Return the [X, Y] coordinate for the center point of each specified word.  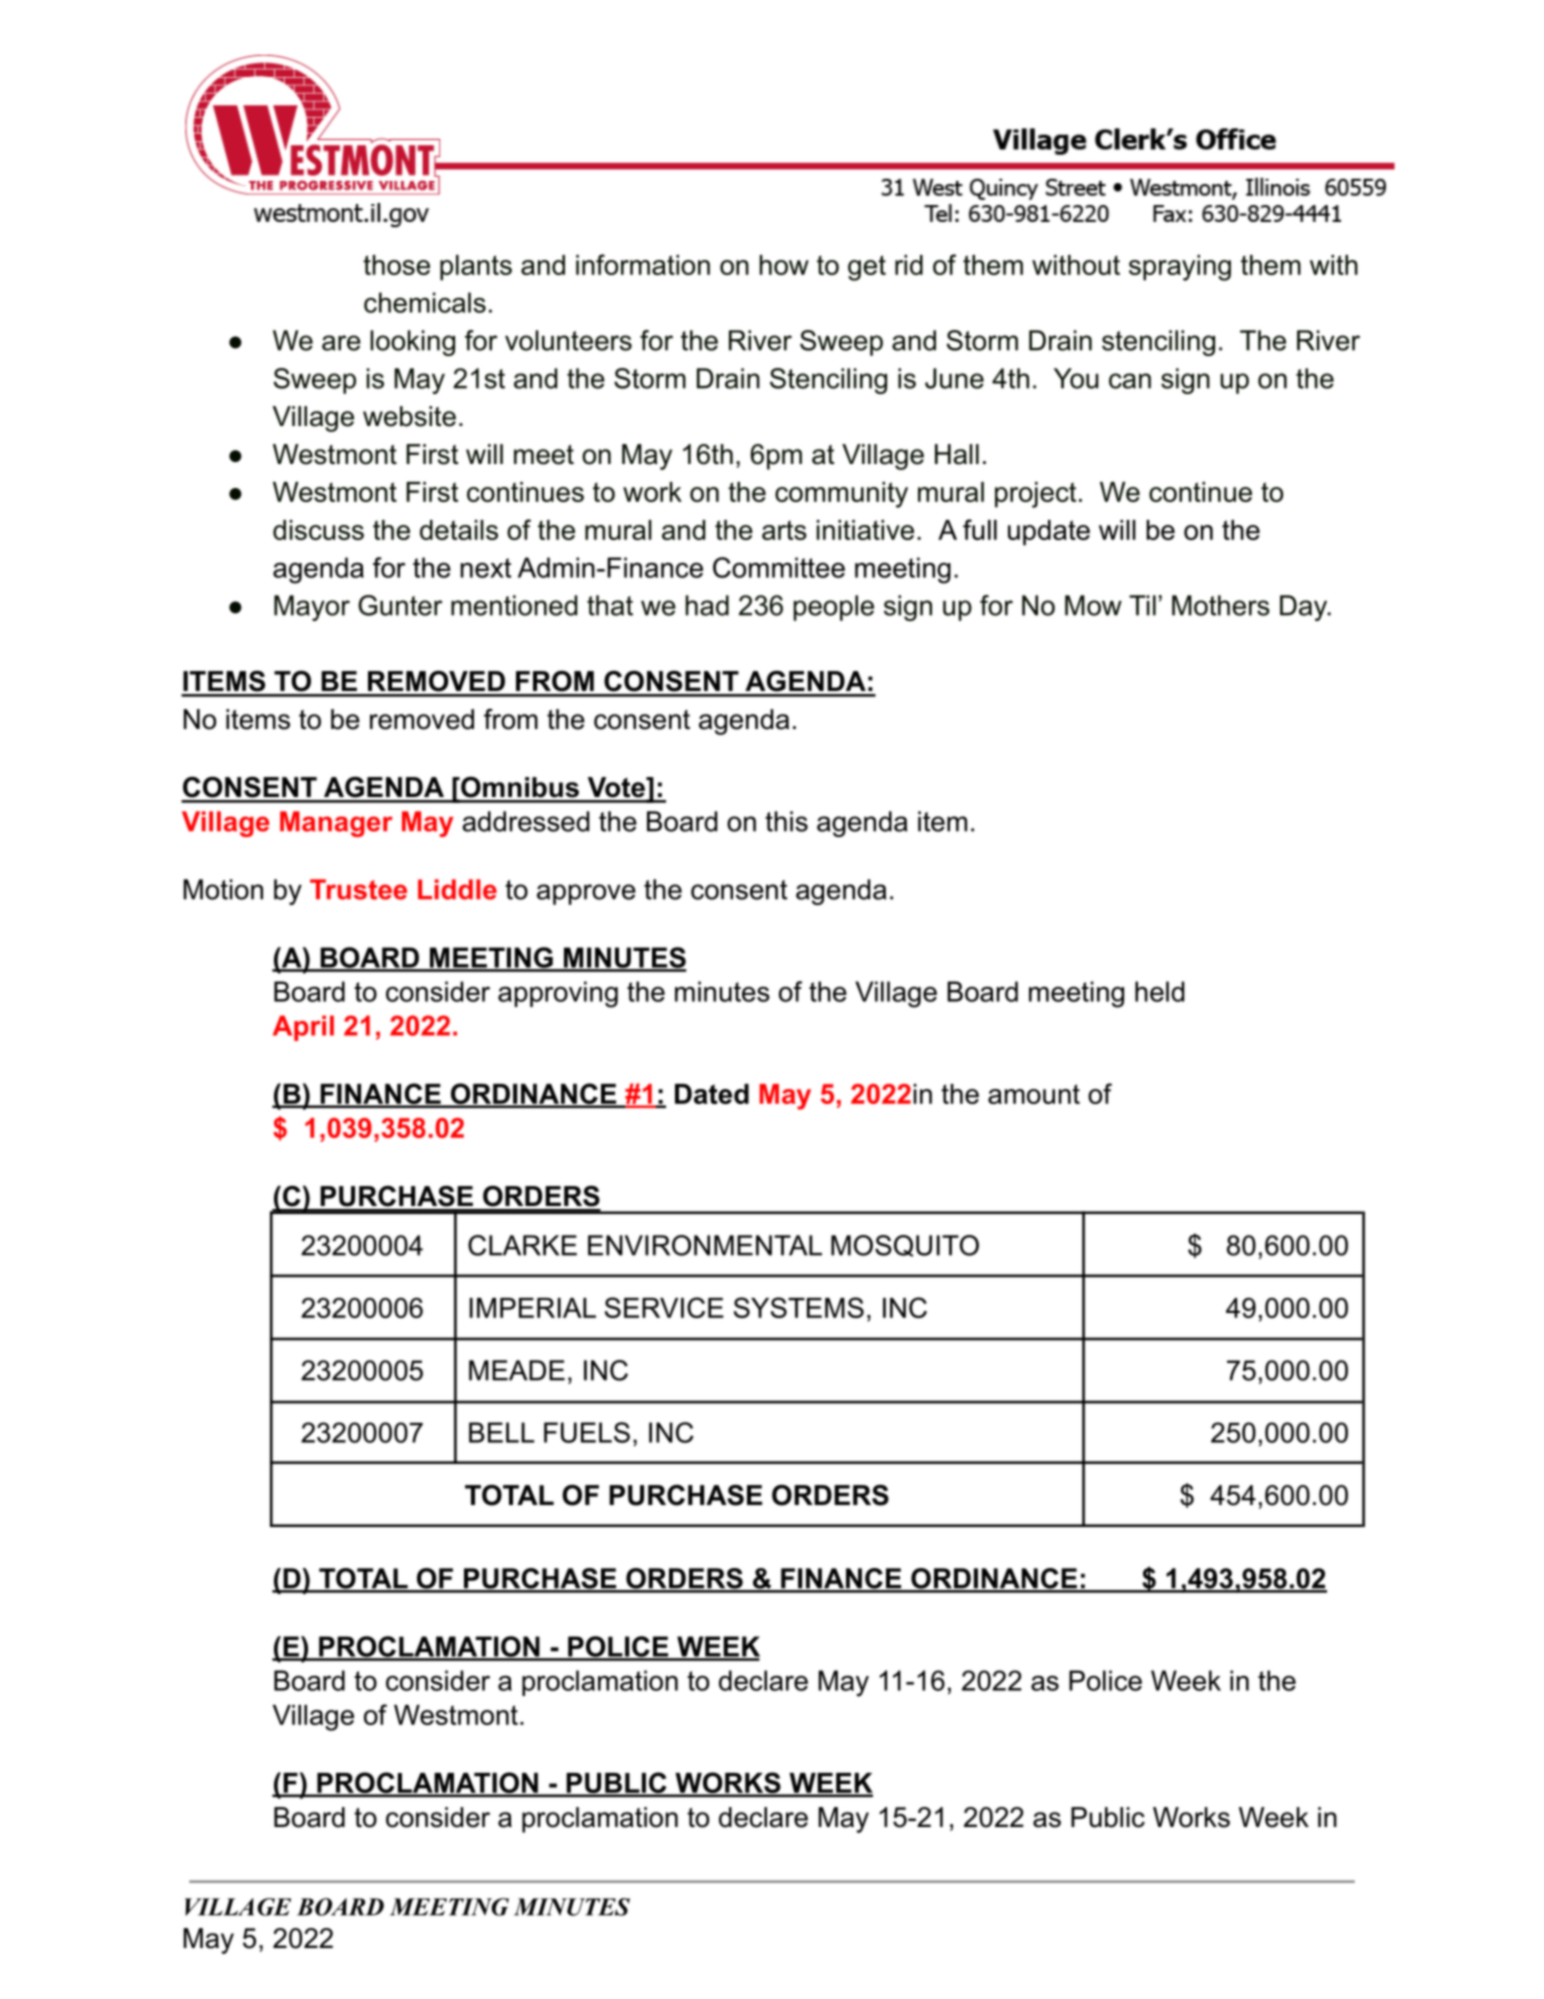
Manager [336, 824]
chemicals [425, 302]
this [786, 821]
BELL [501, 1432]
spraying [1180, 268]
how [784, 265]
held [1159, 991]
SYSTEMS [799, 1307]
